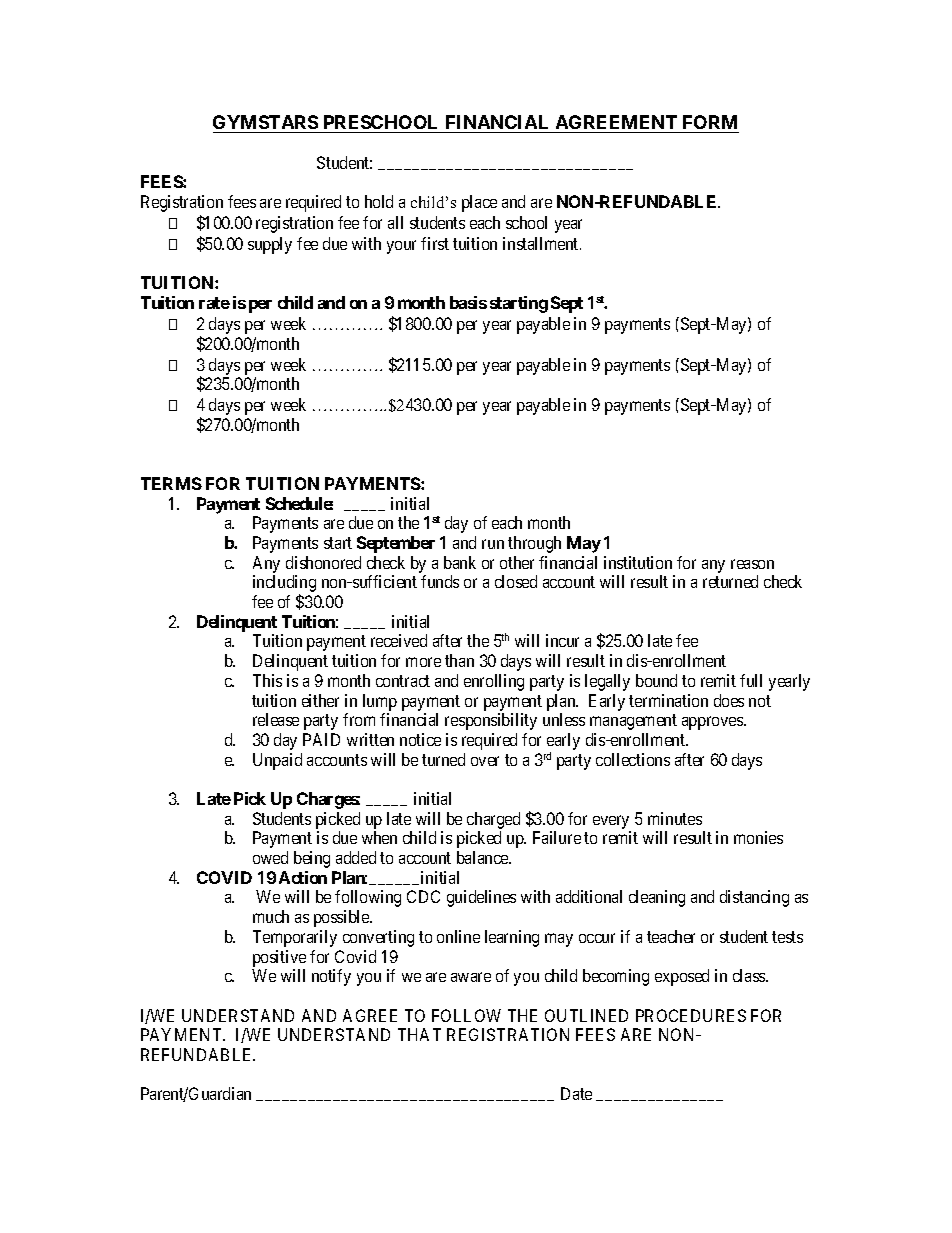 Image resolution: width=952 pixels, height=1233 pixels. Describe the element at coordinates (710, 122) in the screenshot. I see `FORM` at that location.
